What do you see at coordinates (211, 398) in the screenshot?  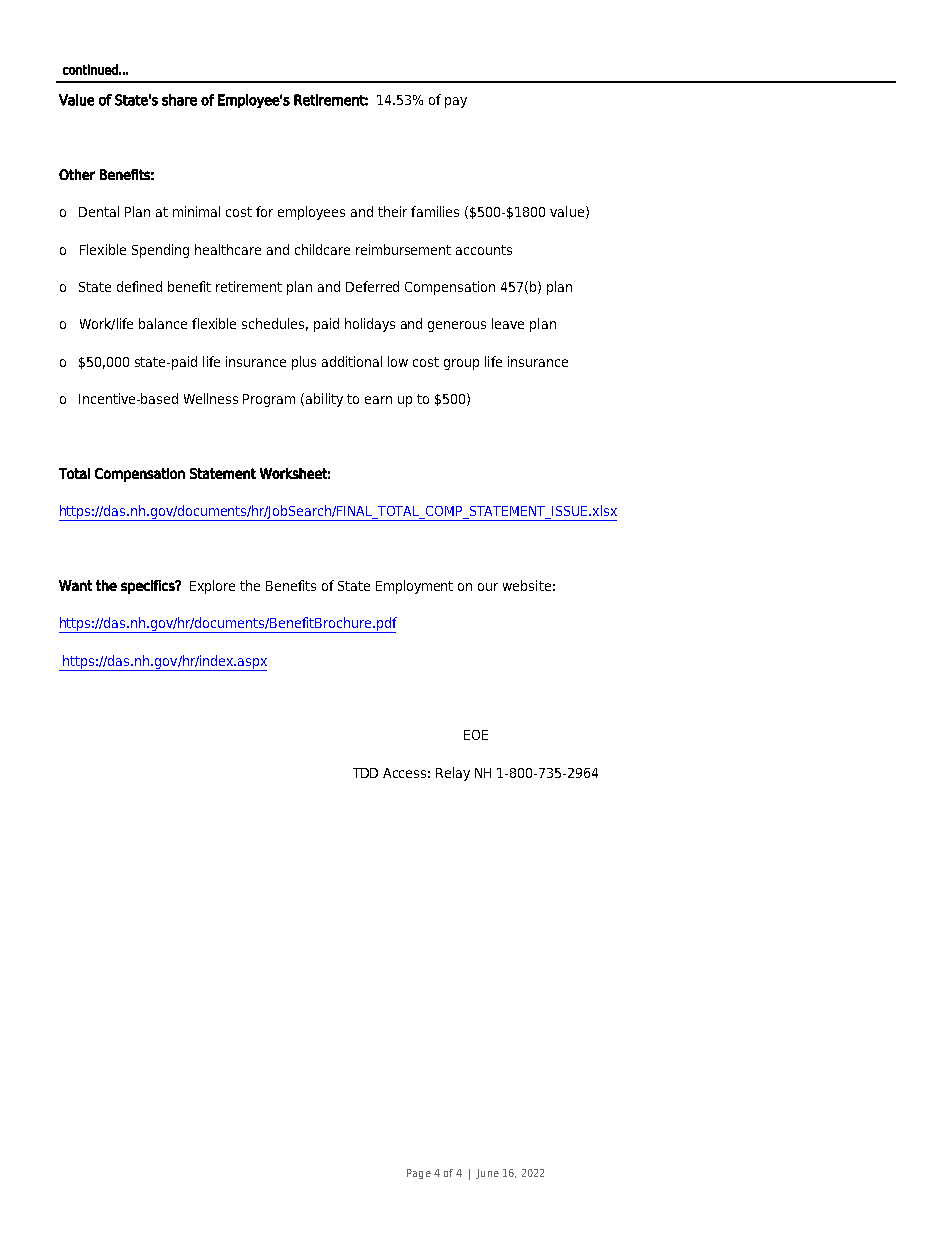 I see `Wellness` at bounding box center [211, 398].
